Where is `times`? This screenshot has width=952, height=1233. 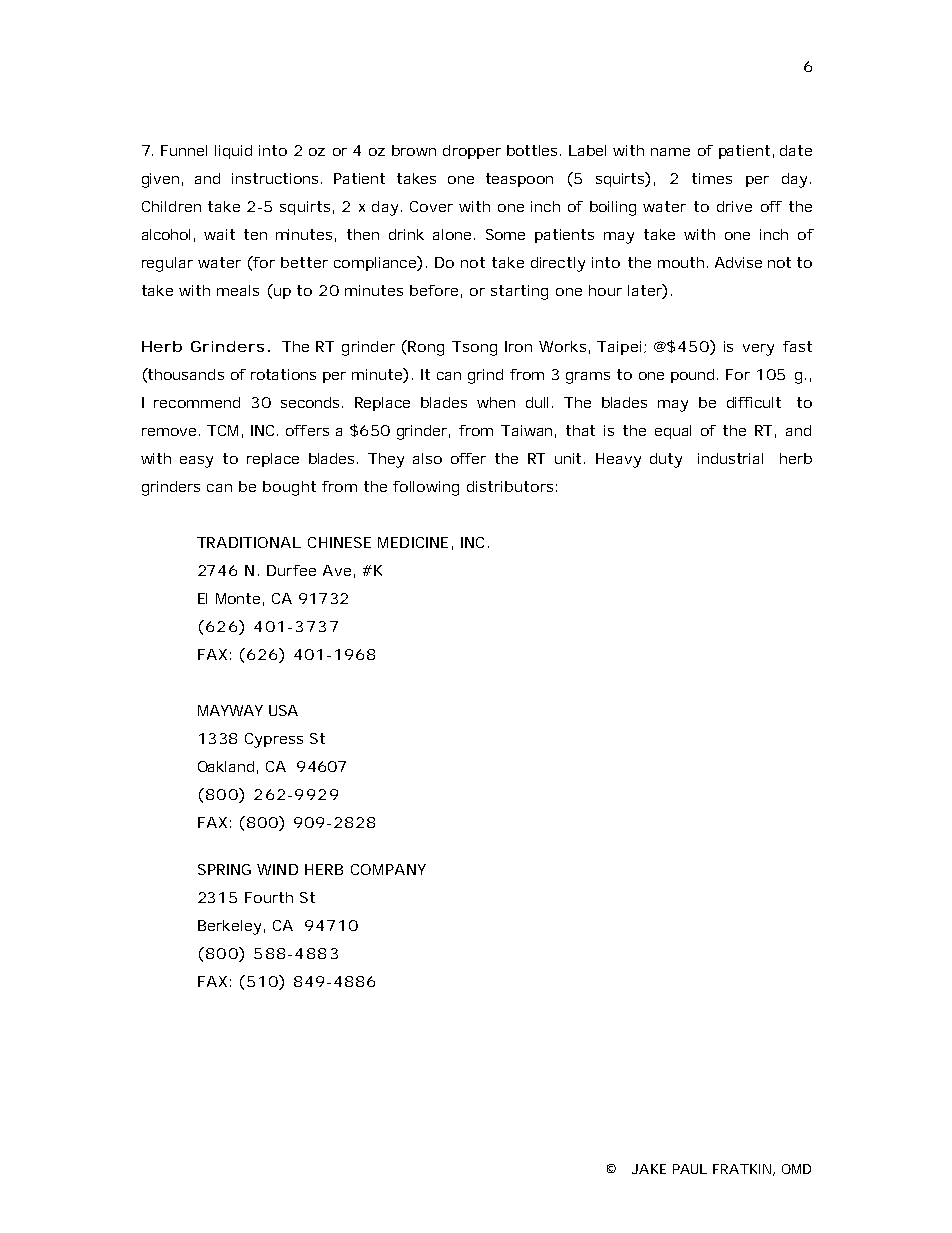
times is located at coordinates (712, 178).
